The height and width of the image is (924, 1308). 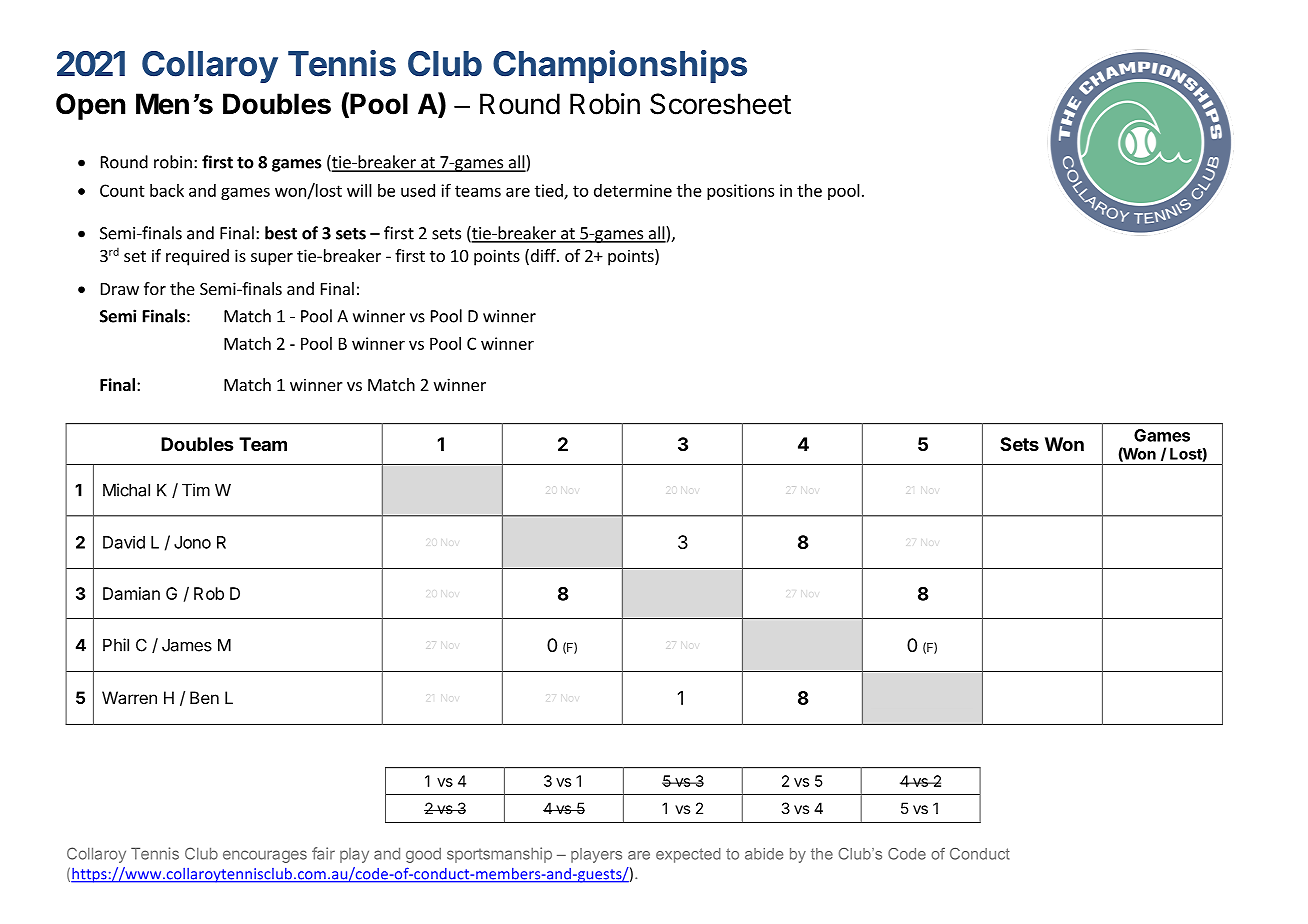 I want to click on Damian, so click(x=131, y=593).
